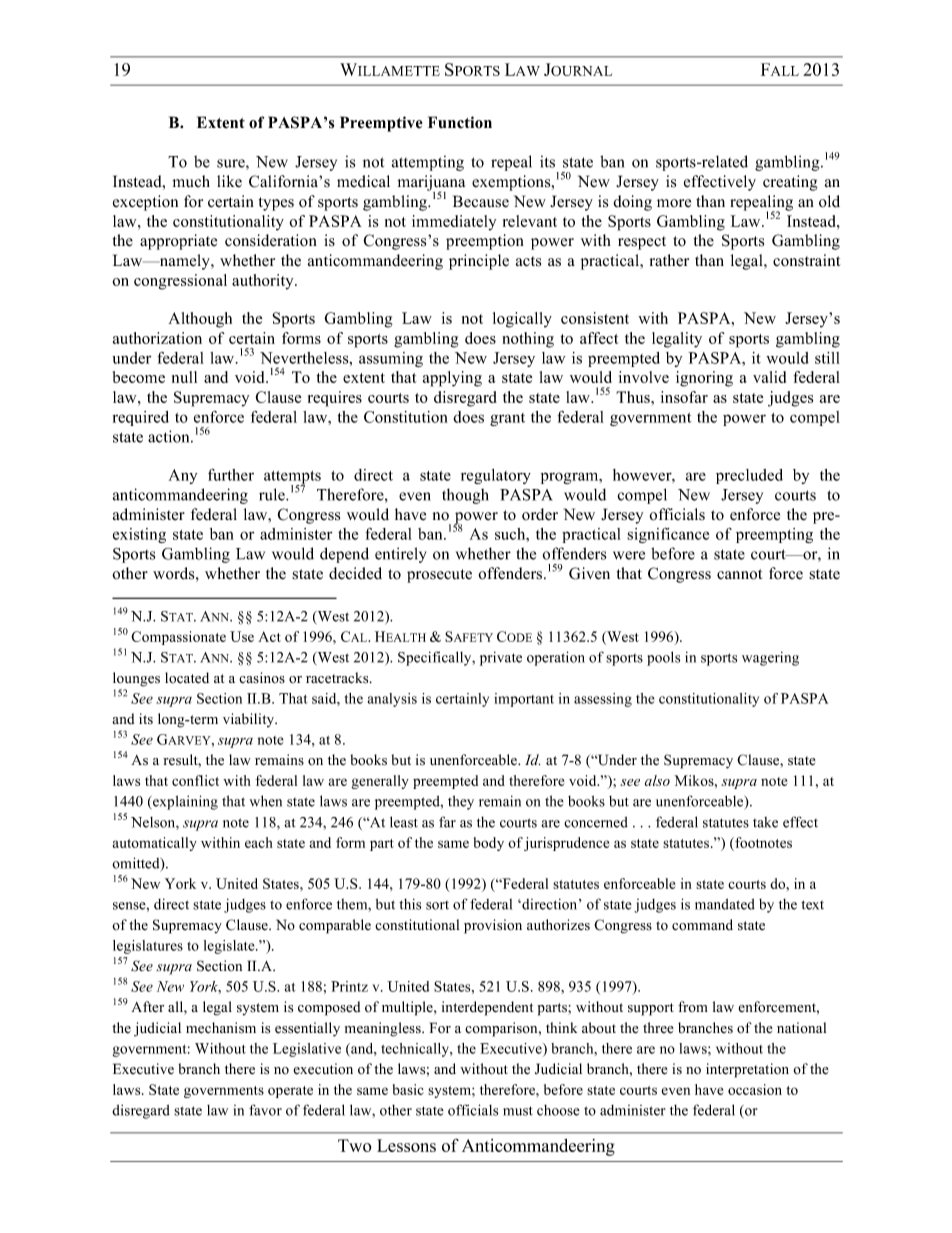 The width and height of the screenshot is (952, 1233). I want to click on each, so click(259, 842).
